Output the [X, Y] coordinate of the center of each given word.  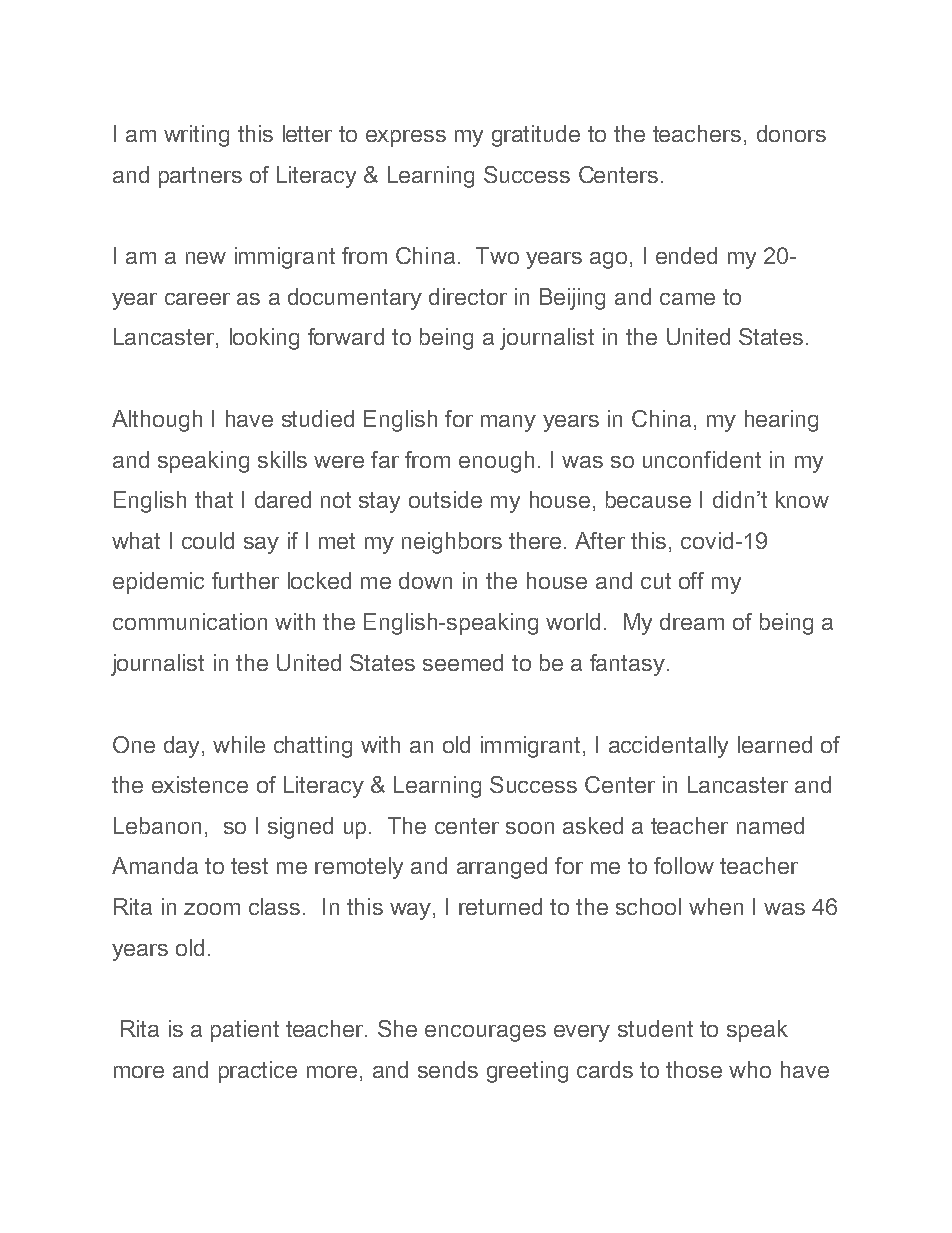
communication [190, 621]
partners [200, 177]
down [425, 580]
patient [245, 1031]
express [406, 138]
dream [692, 621]
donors [791, 133]
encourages [485, 1033]
